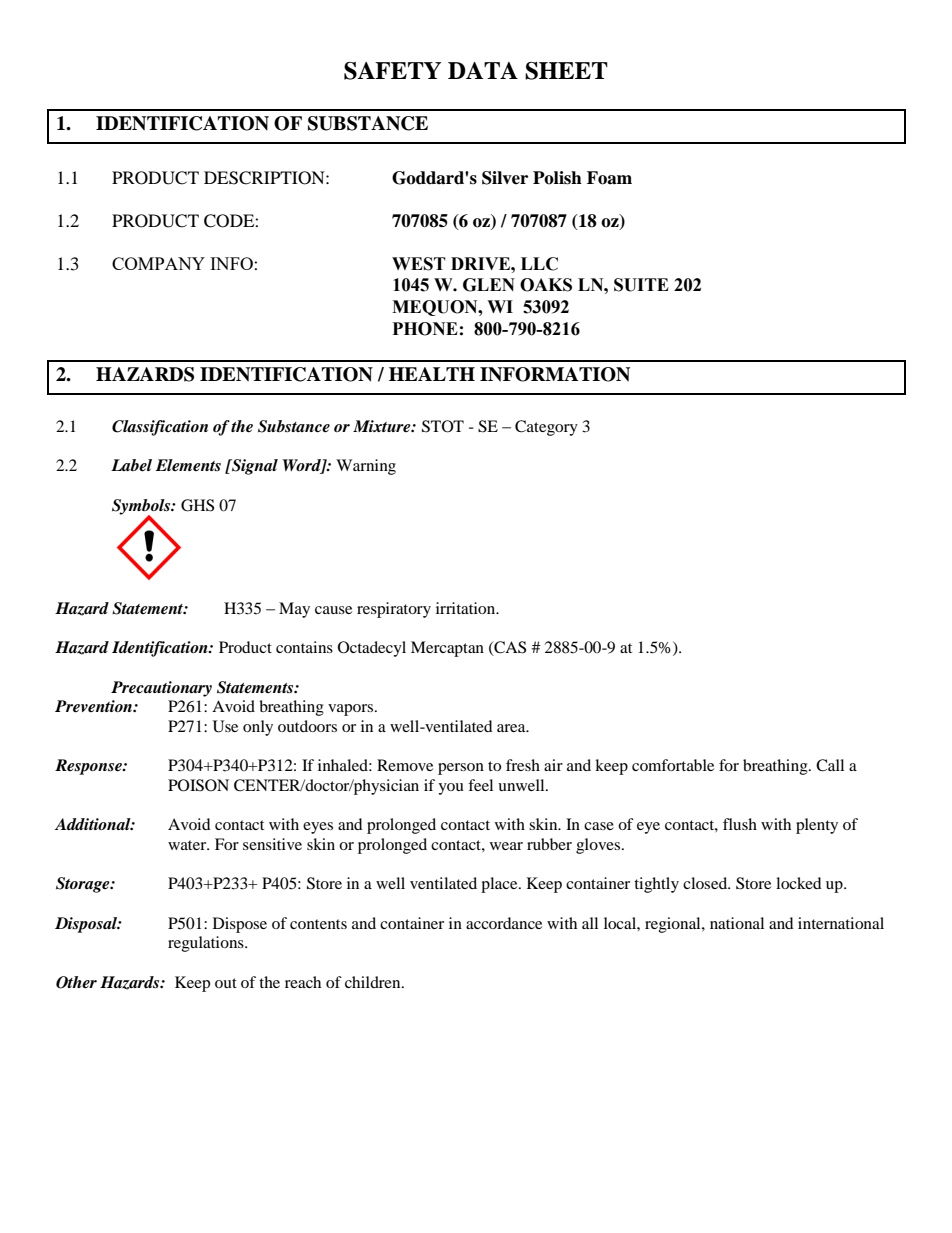 The width and height of the screenshot is (952, 1233). Describe the element at coordinates (483, 70) in the screenshot. I see `DATA` at that location.
